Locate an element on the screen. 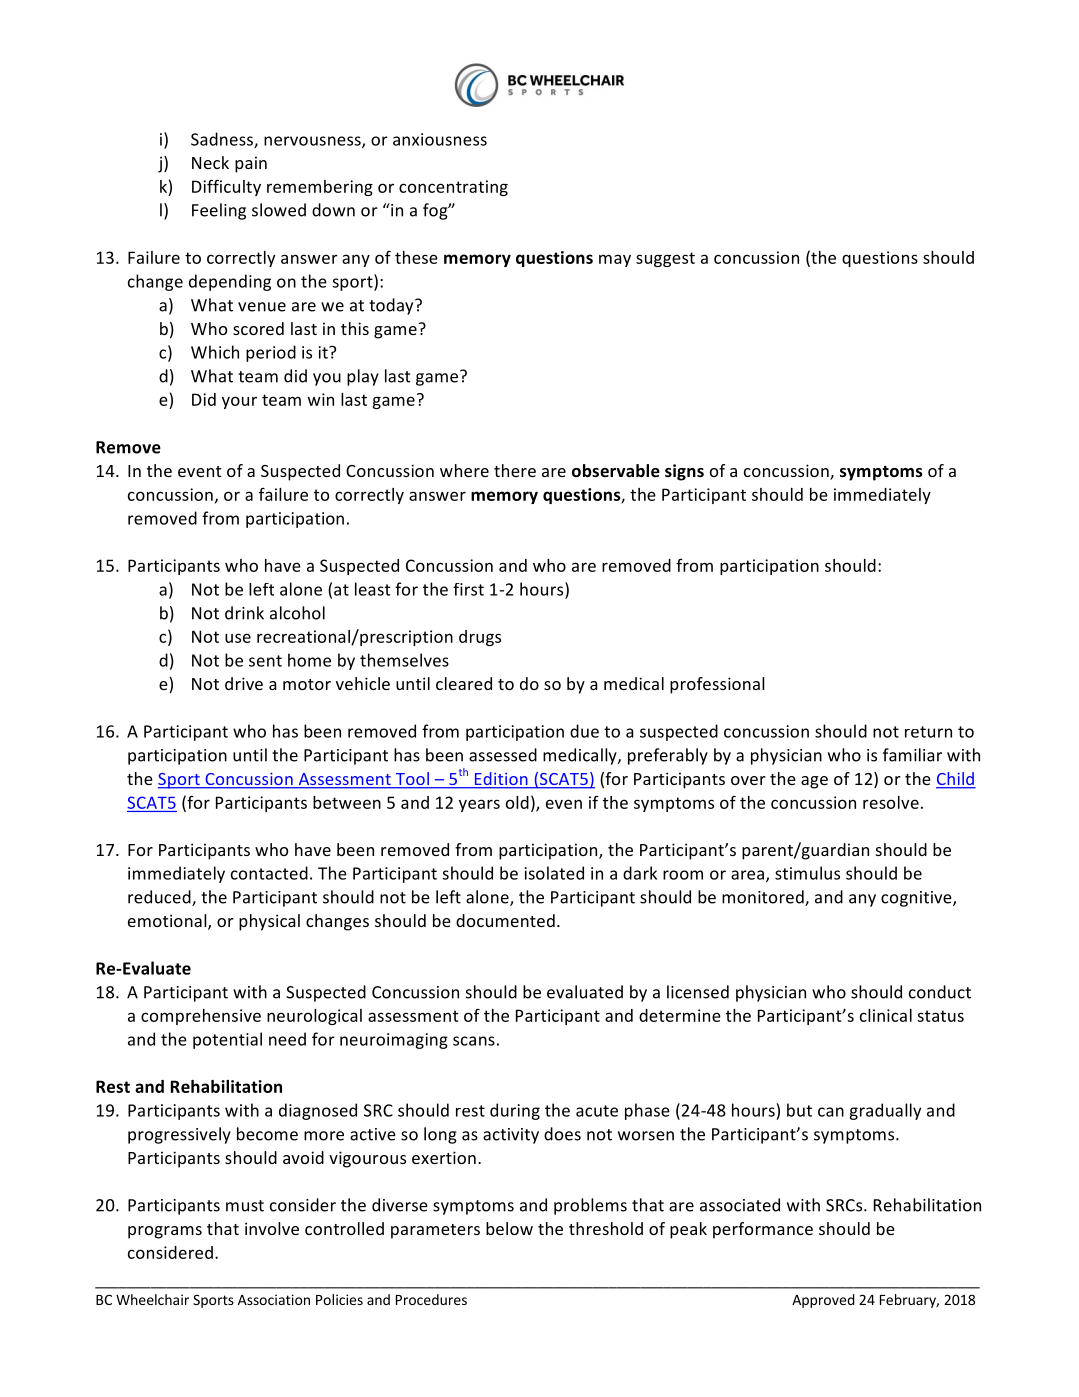 This screenshot has height=1397, width=1079. Approved is located at coordinates (823, 1301).
